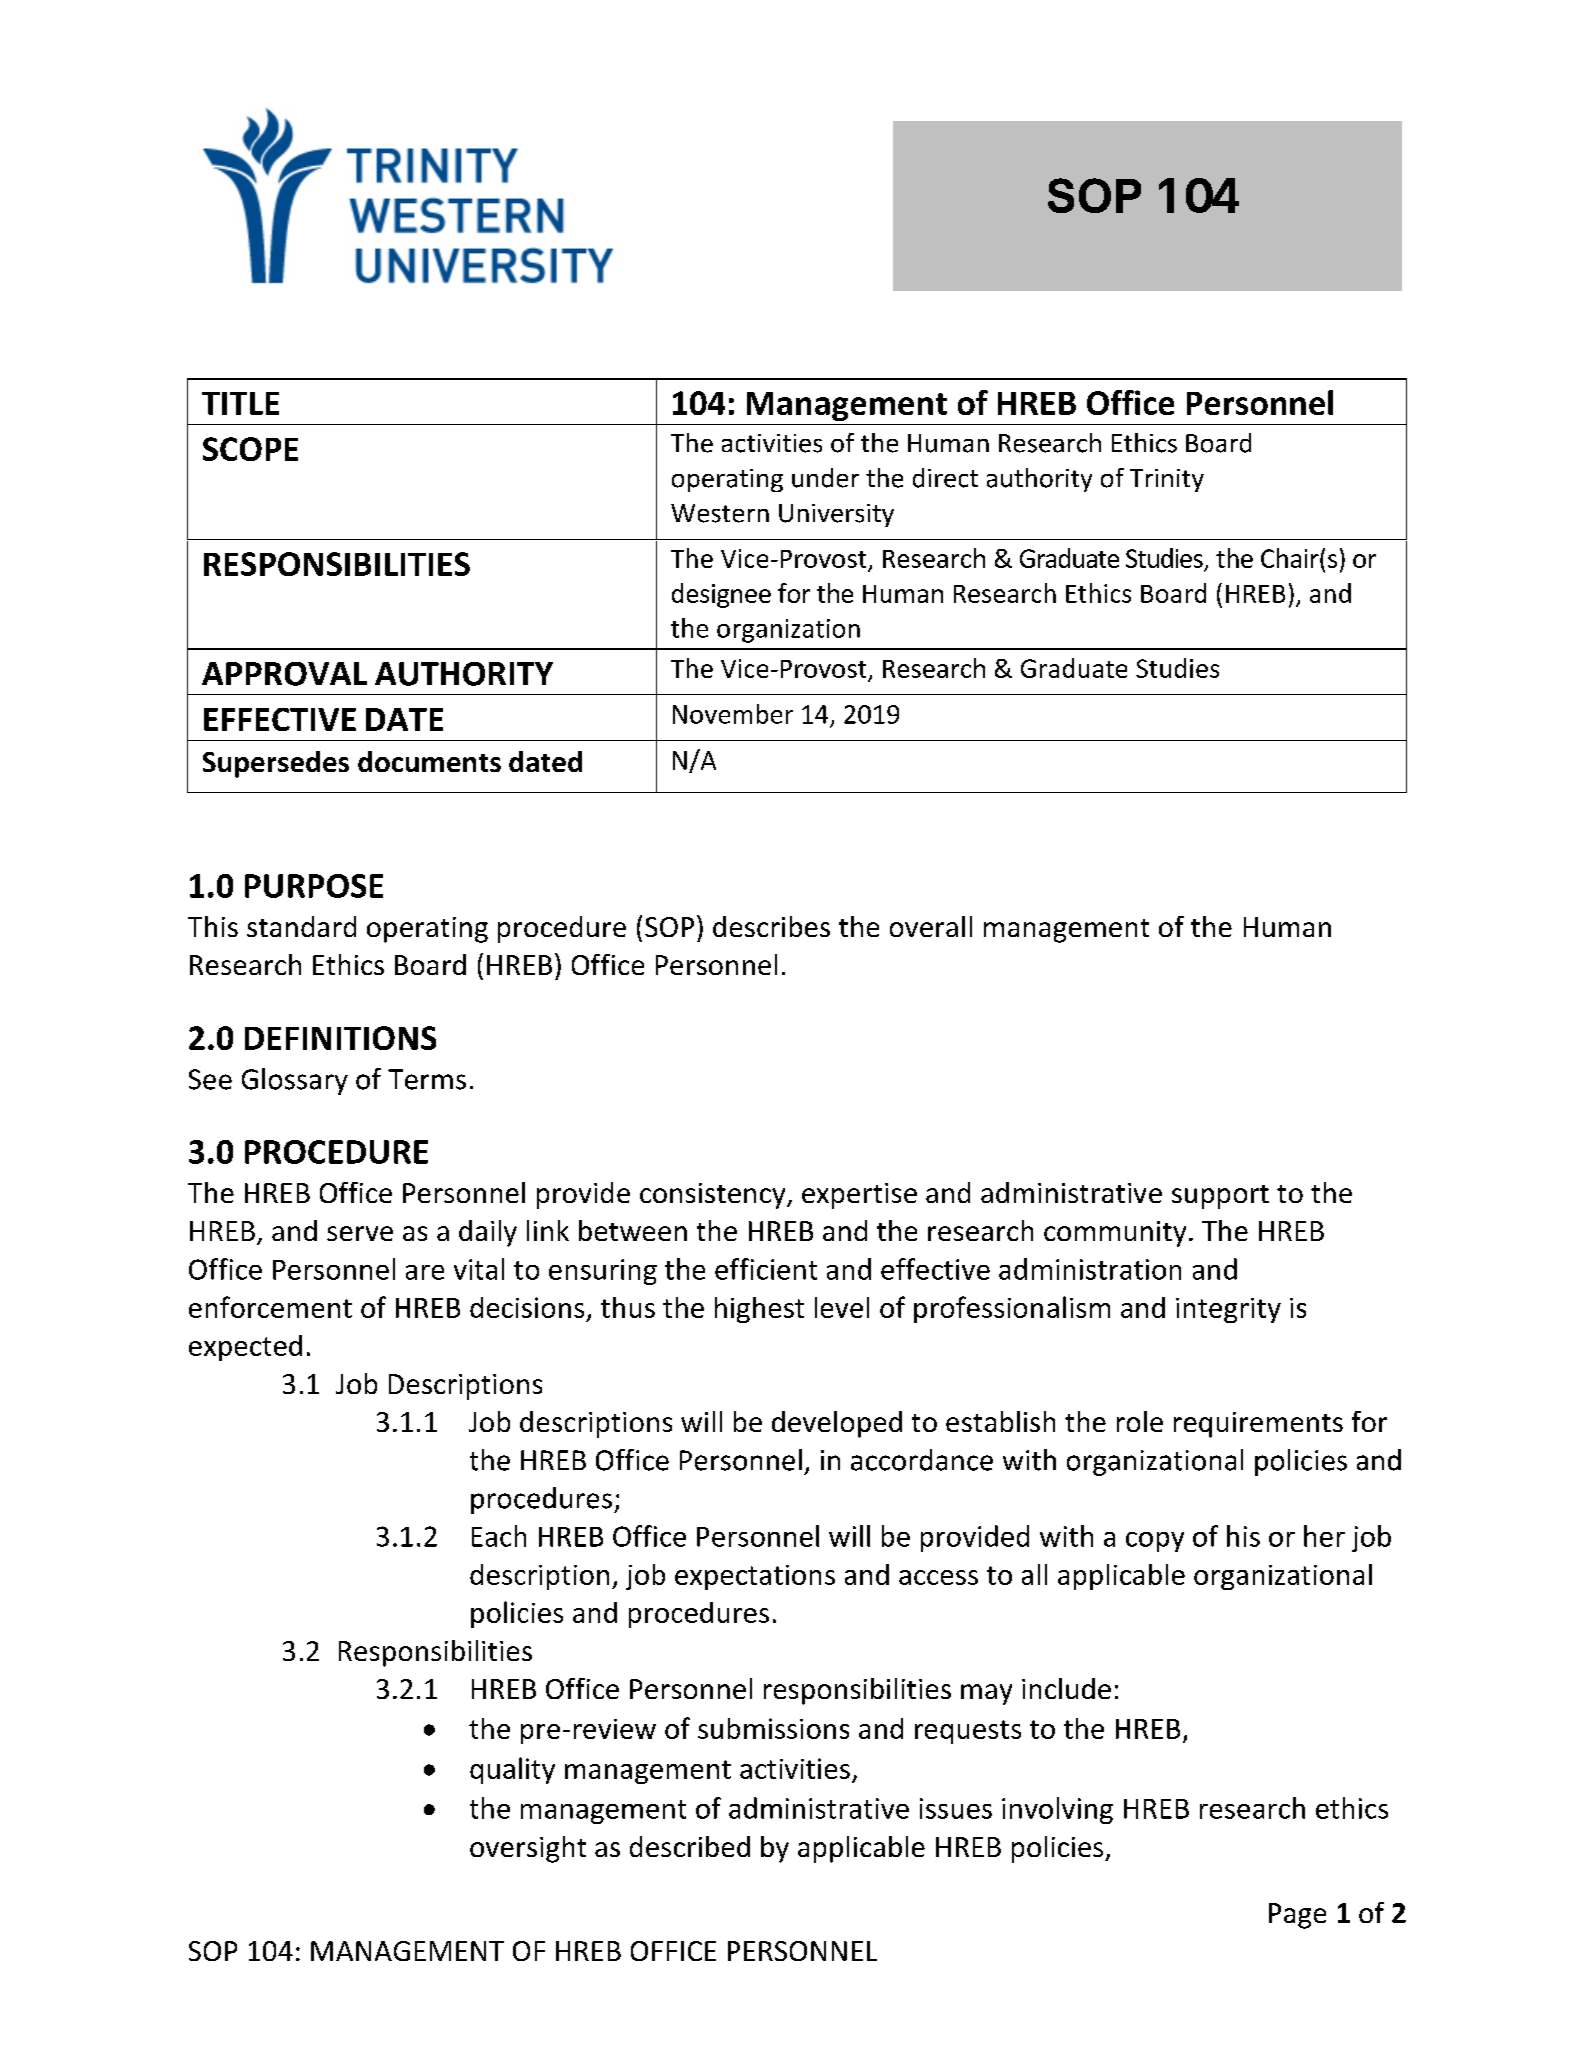 This screenshot has height=2063, width=1594. I want to click on overall, so click(931, 926).
